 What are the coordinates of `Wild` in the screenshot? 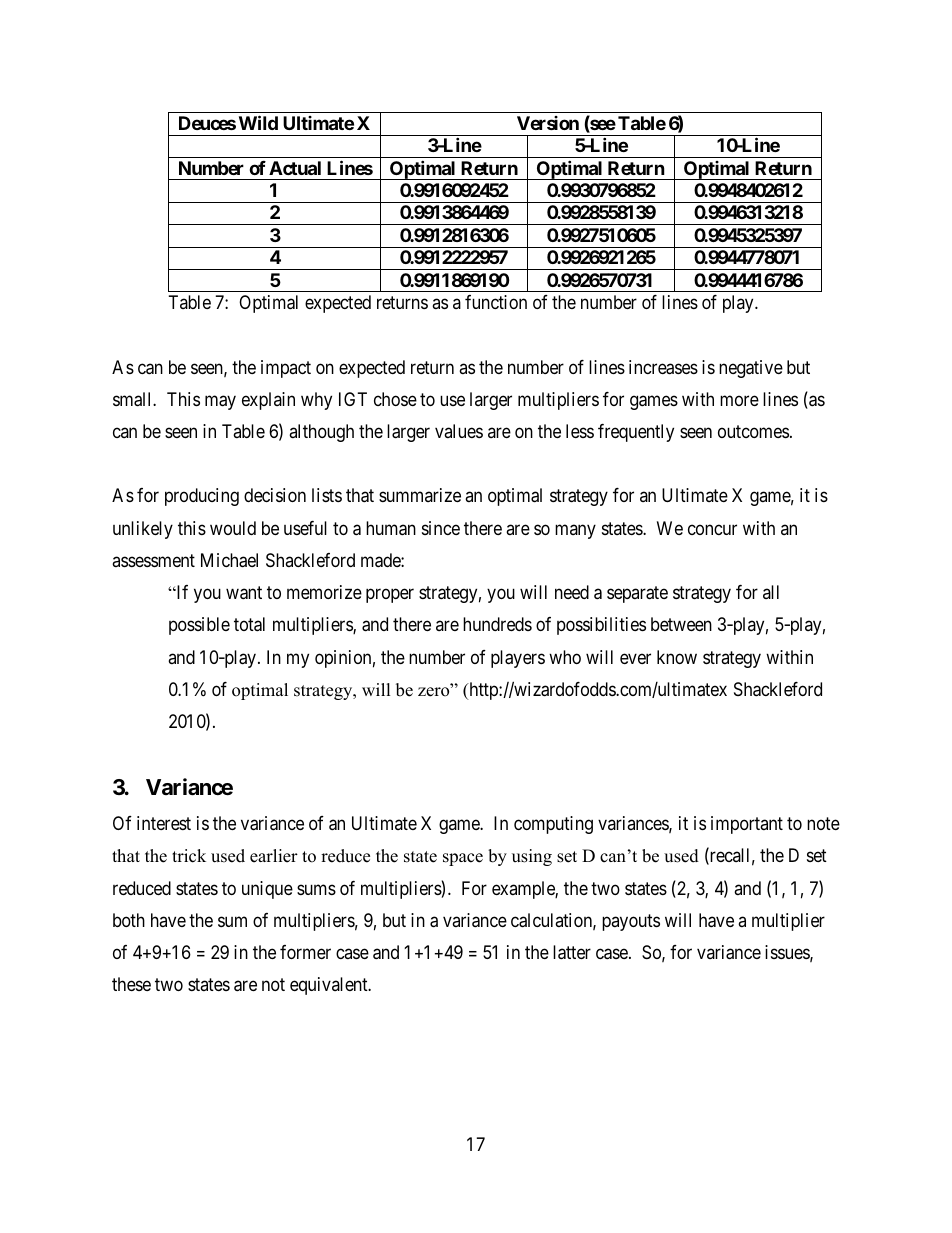 It's located at (258, 122).
